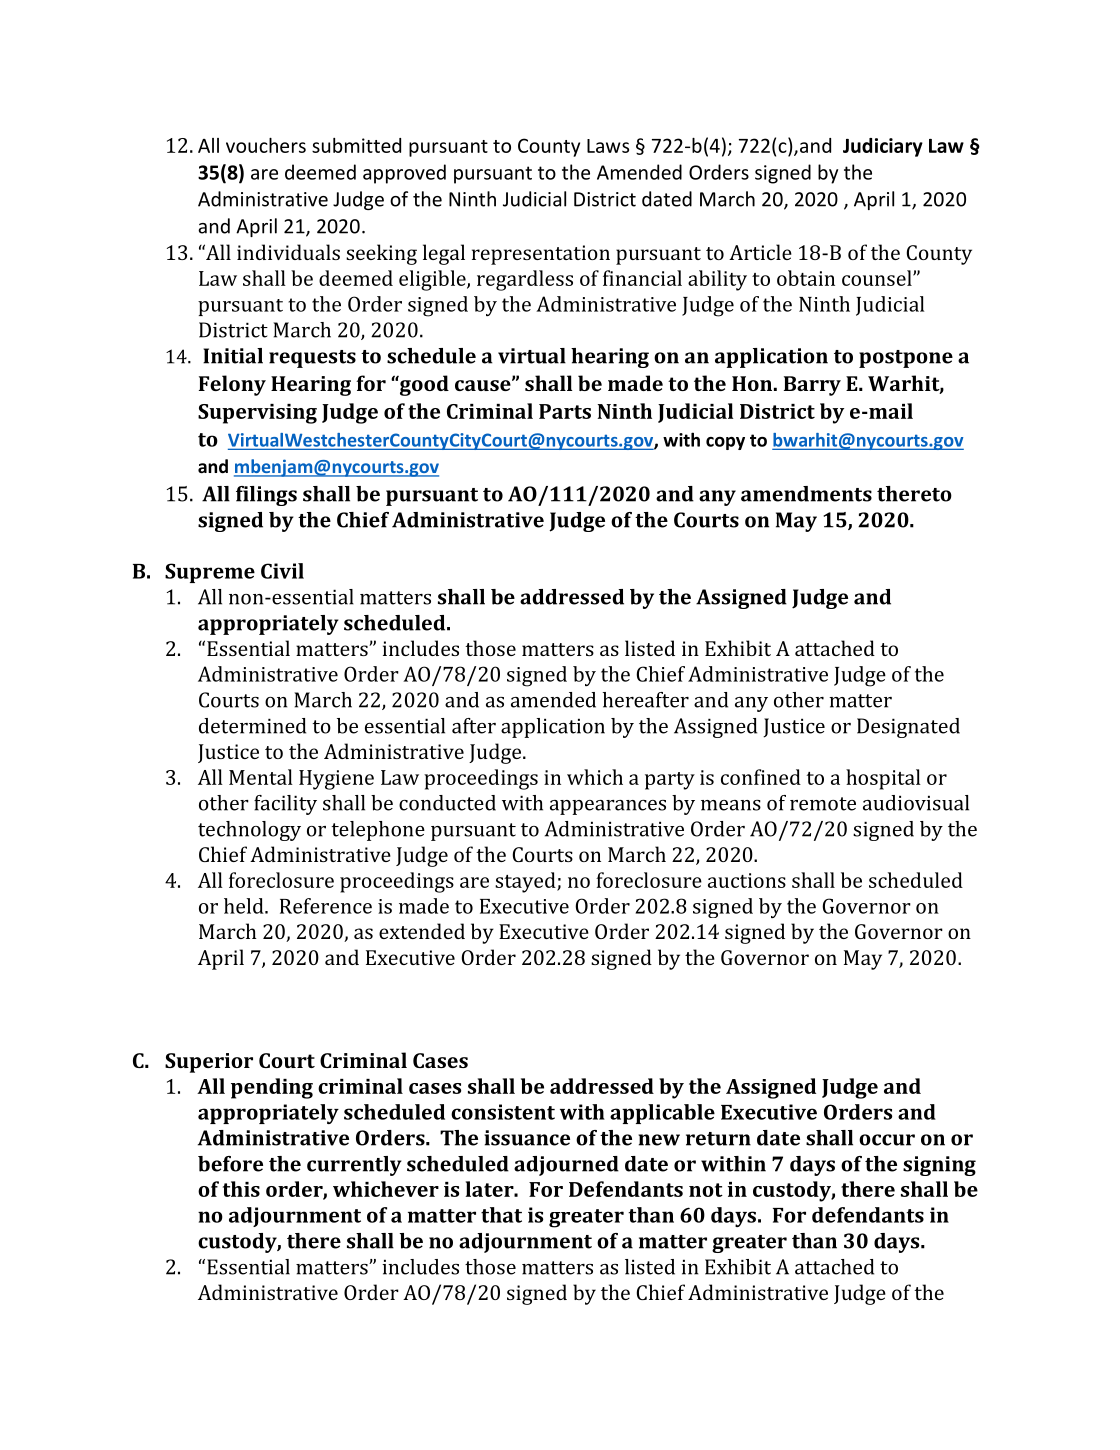 Image resolution: width=1120 pixels, height=1450 pixels. Describe the element at coordinates (812, 386) in the image. I see `Barry` at that location.
